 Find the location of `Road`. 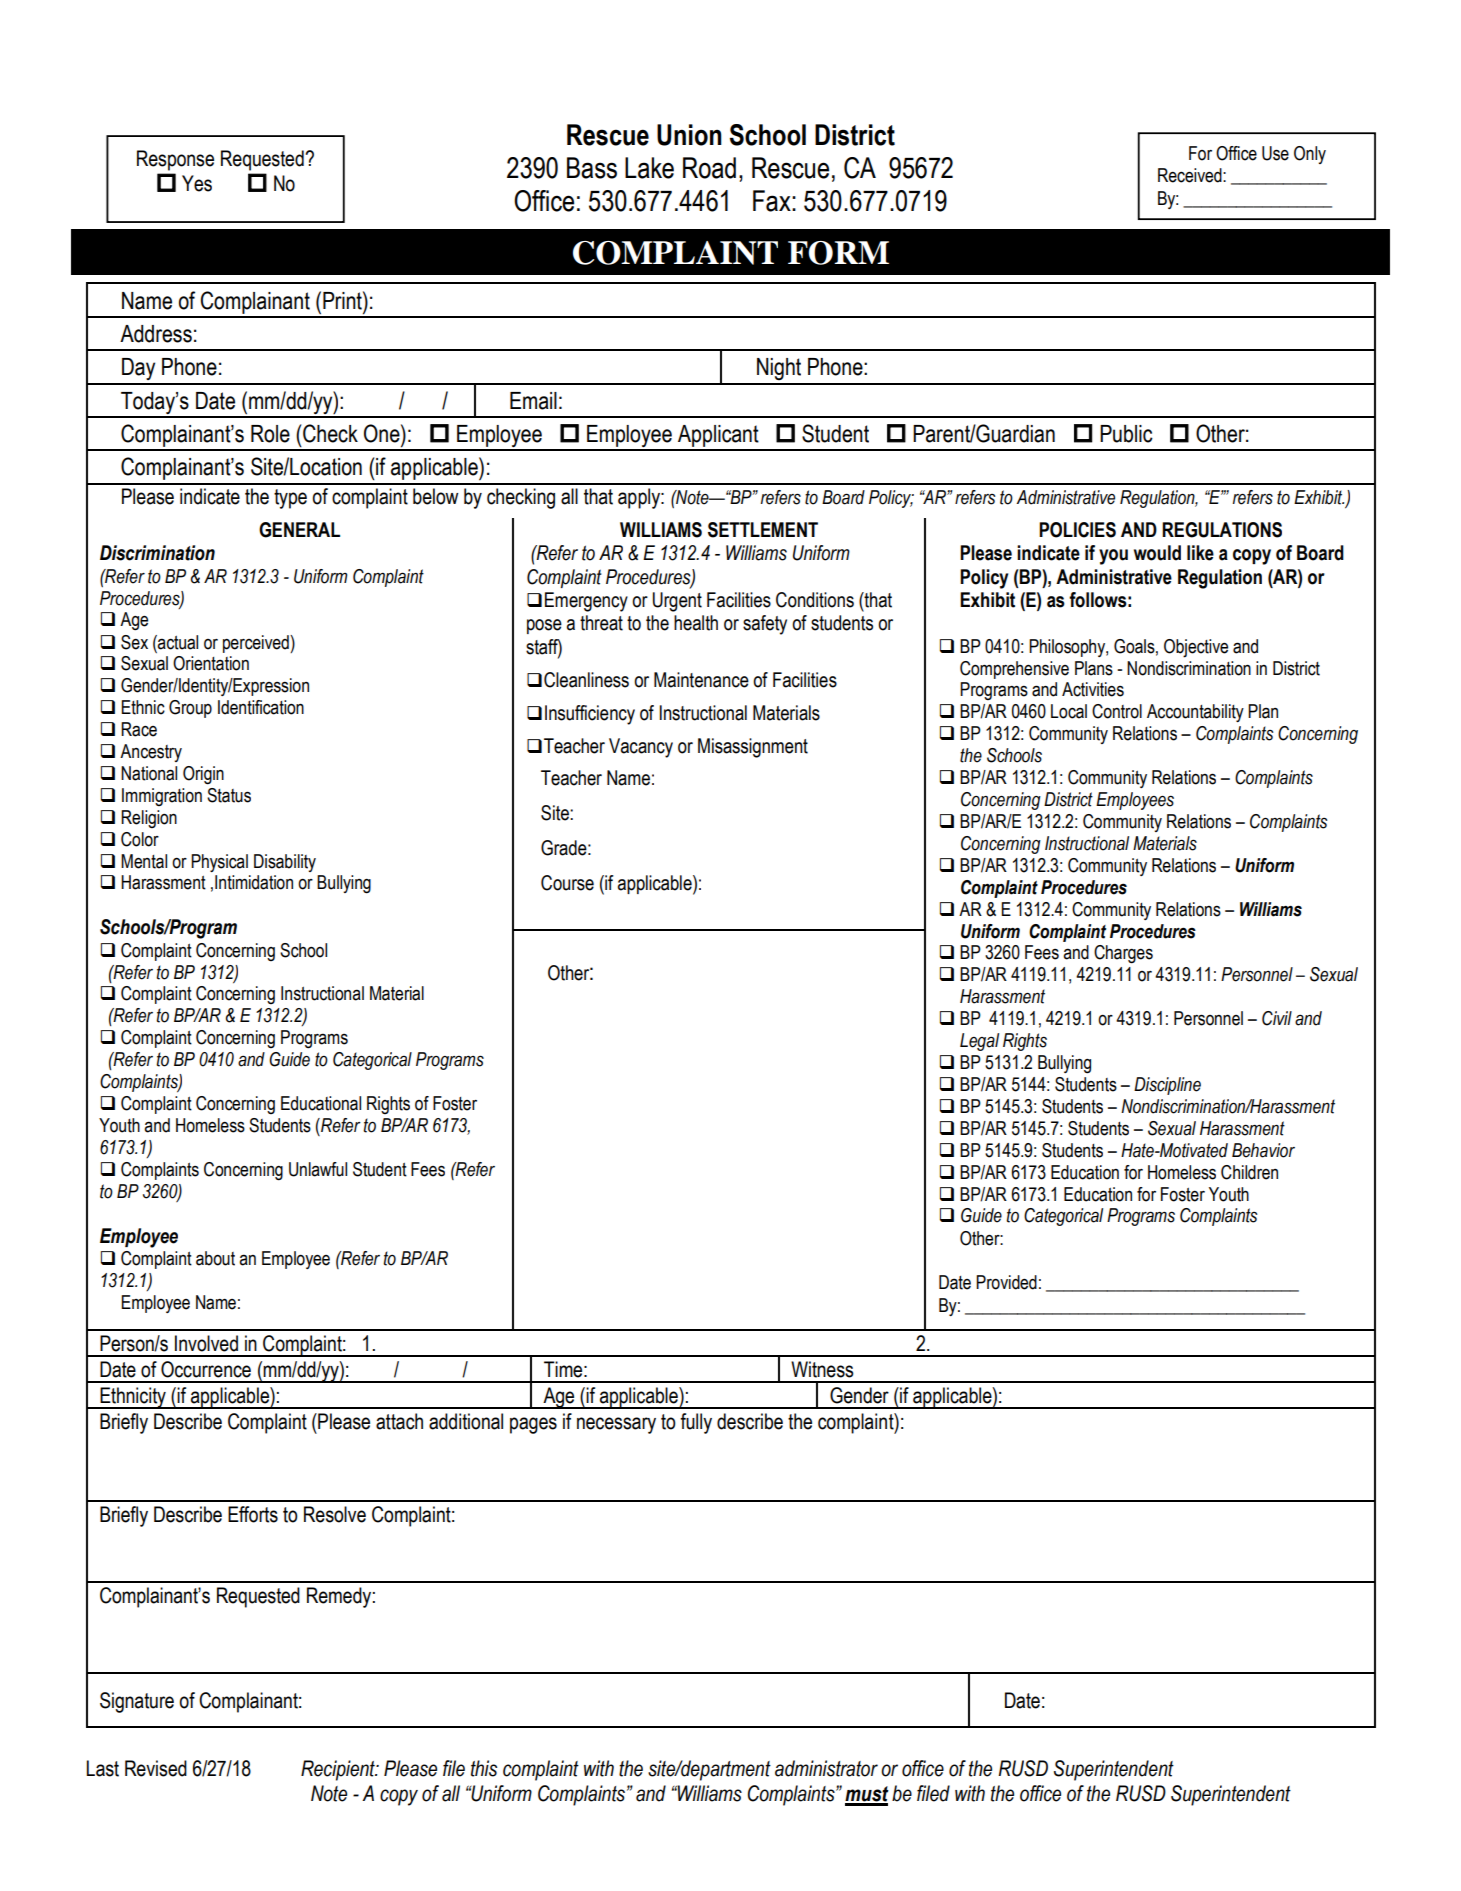

Road is located at coordinates (709, 168).
